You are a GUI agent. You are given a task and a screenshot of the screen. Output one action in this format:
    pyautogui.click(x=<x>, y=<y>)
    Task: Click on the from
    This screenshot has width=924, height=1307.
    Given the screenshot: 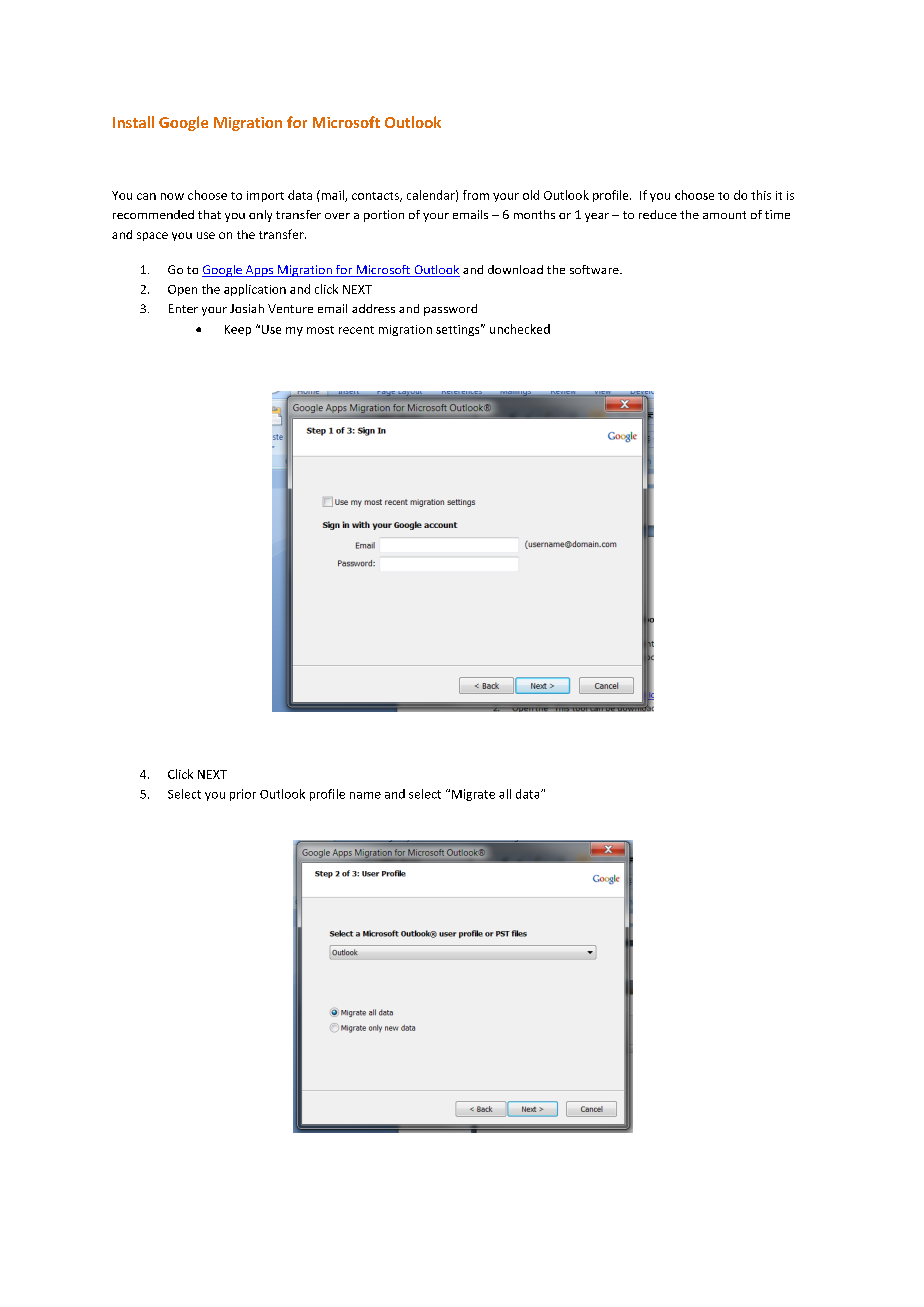 What is the action you would take?
    pyautogui.click(x=476, y=195)
